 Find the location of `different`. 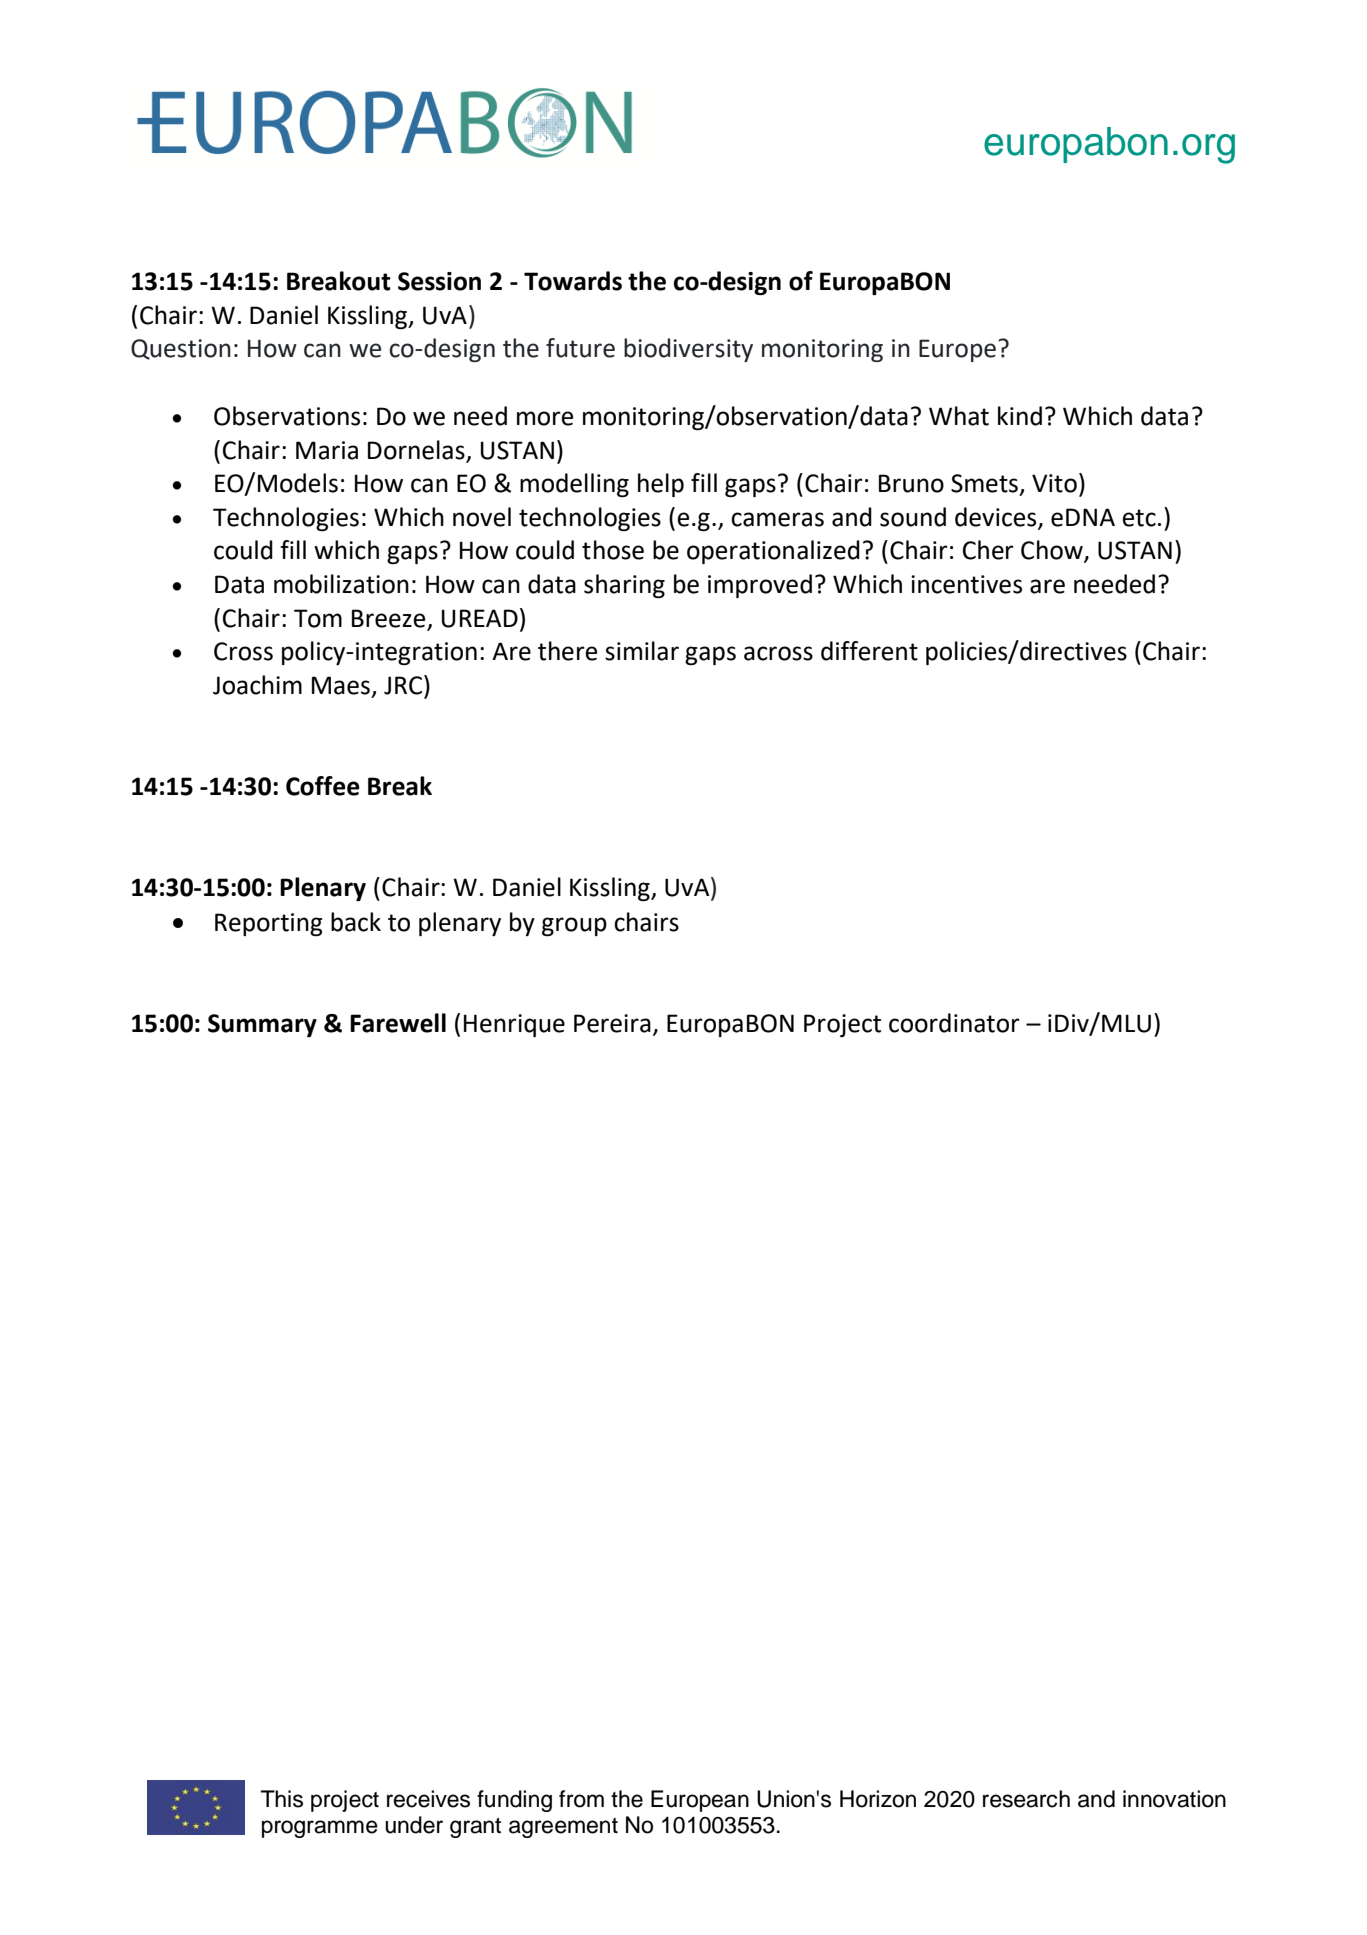

different is located at coordinates (869, 651).
